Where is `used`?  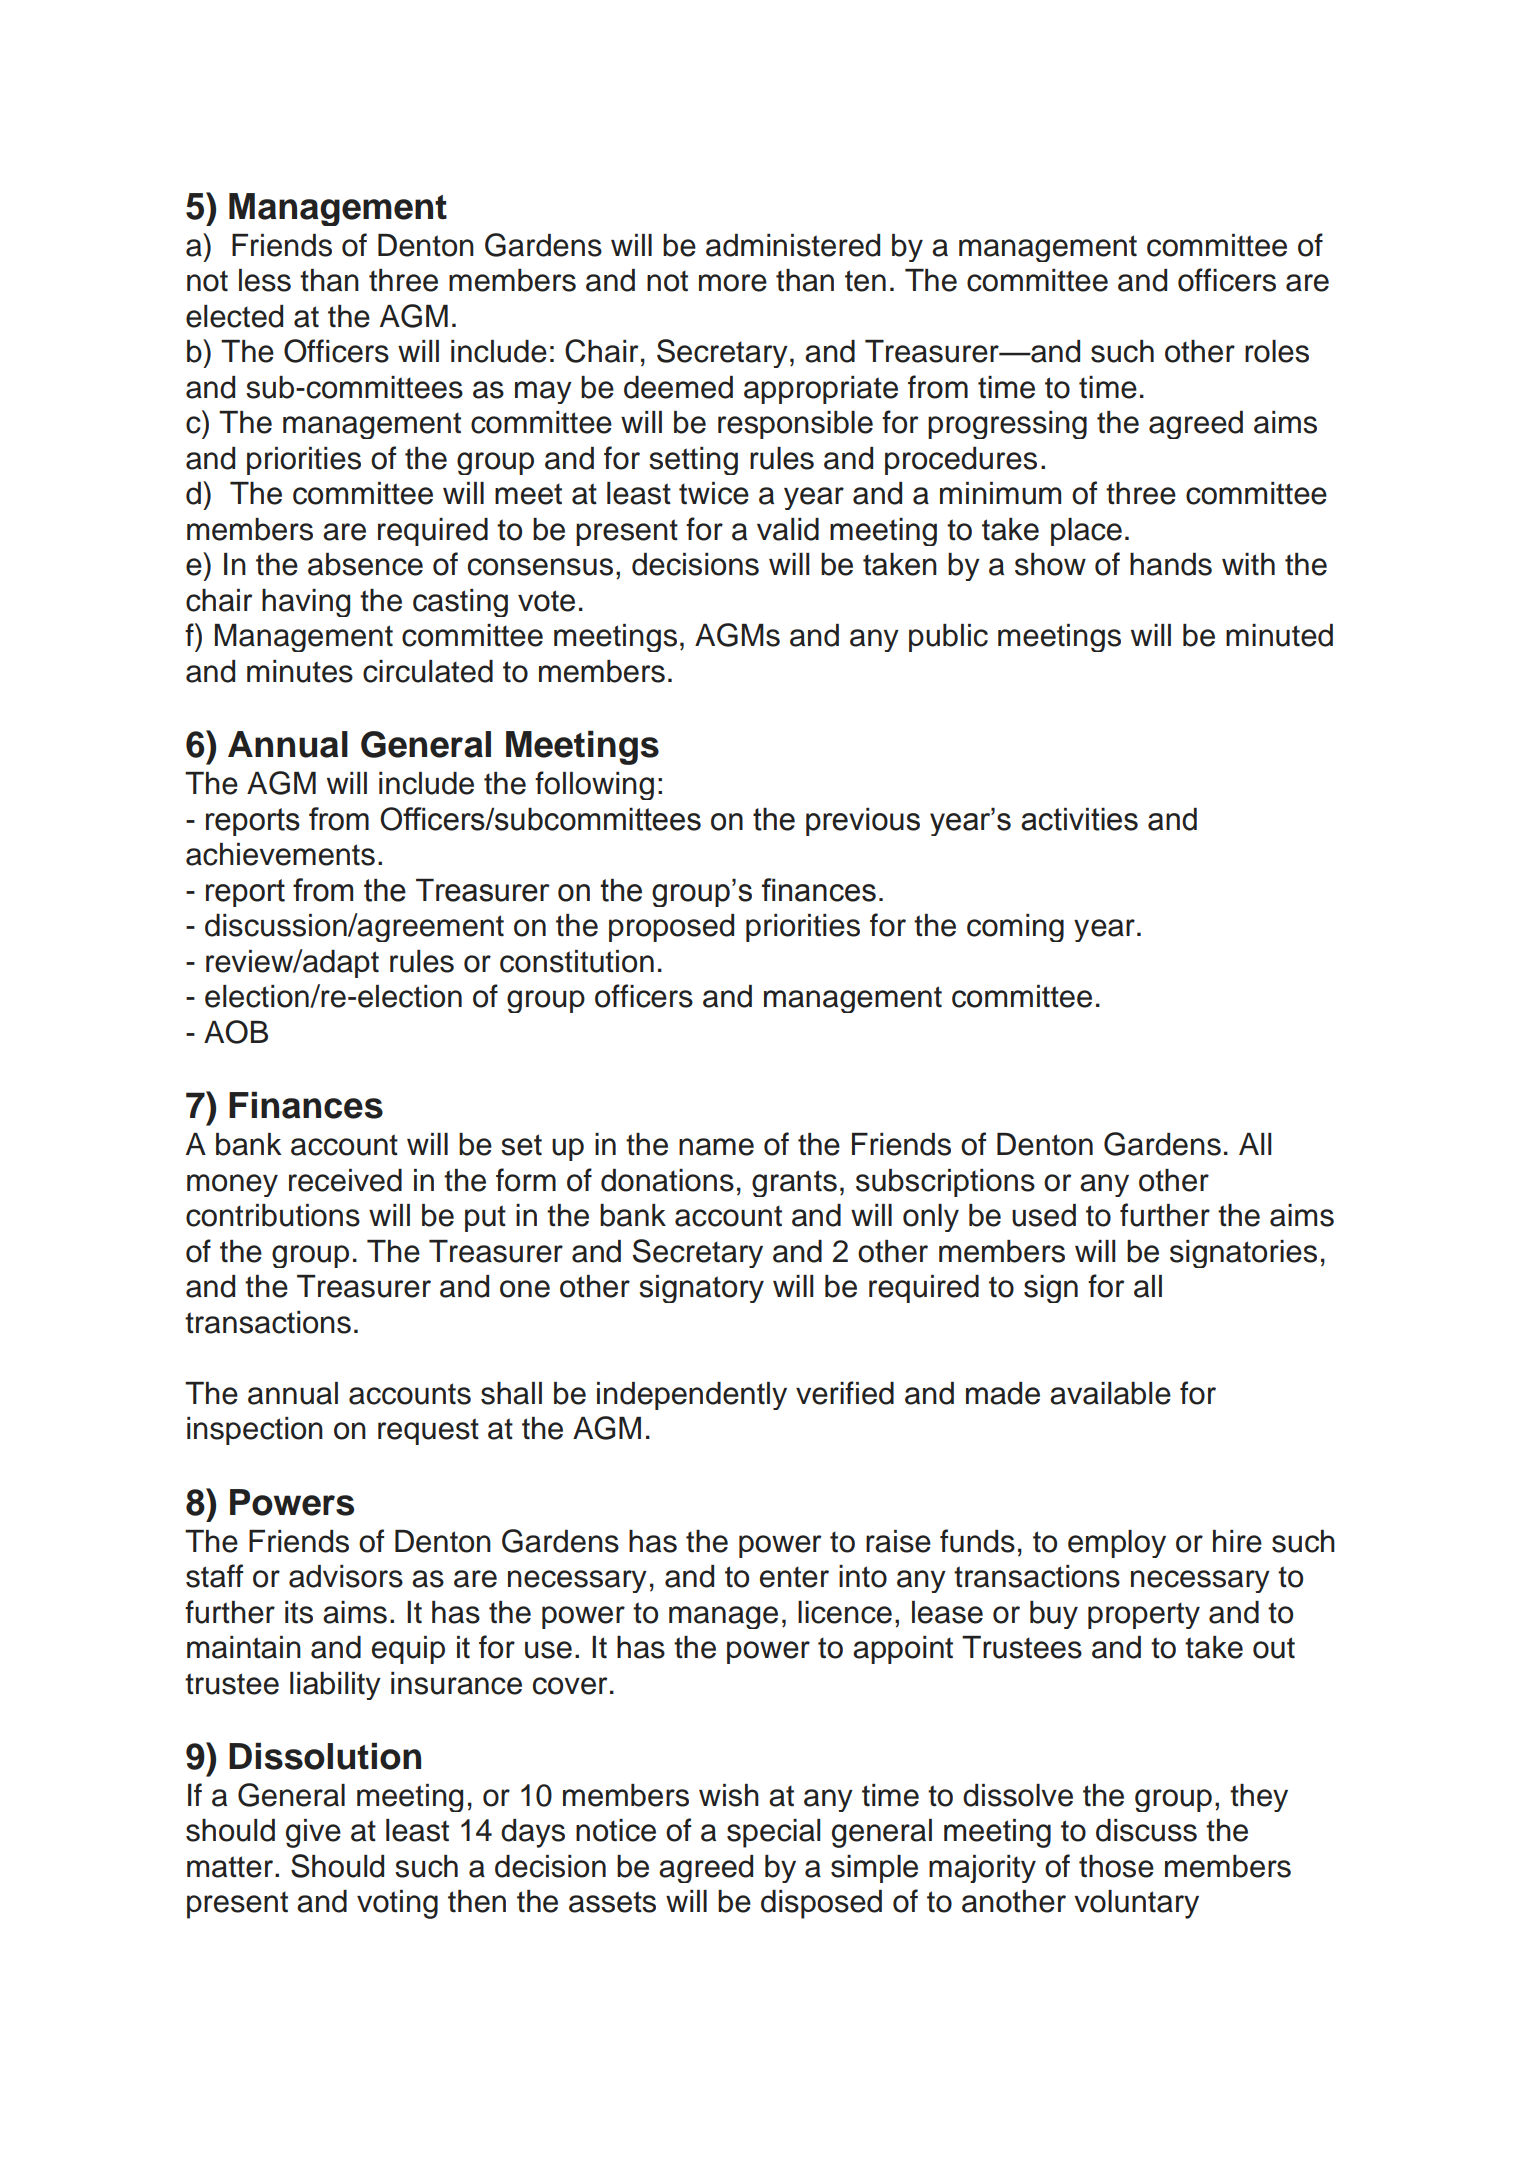 used is located at coordinates (1044, 1215).
